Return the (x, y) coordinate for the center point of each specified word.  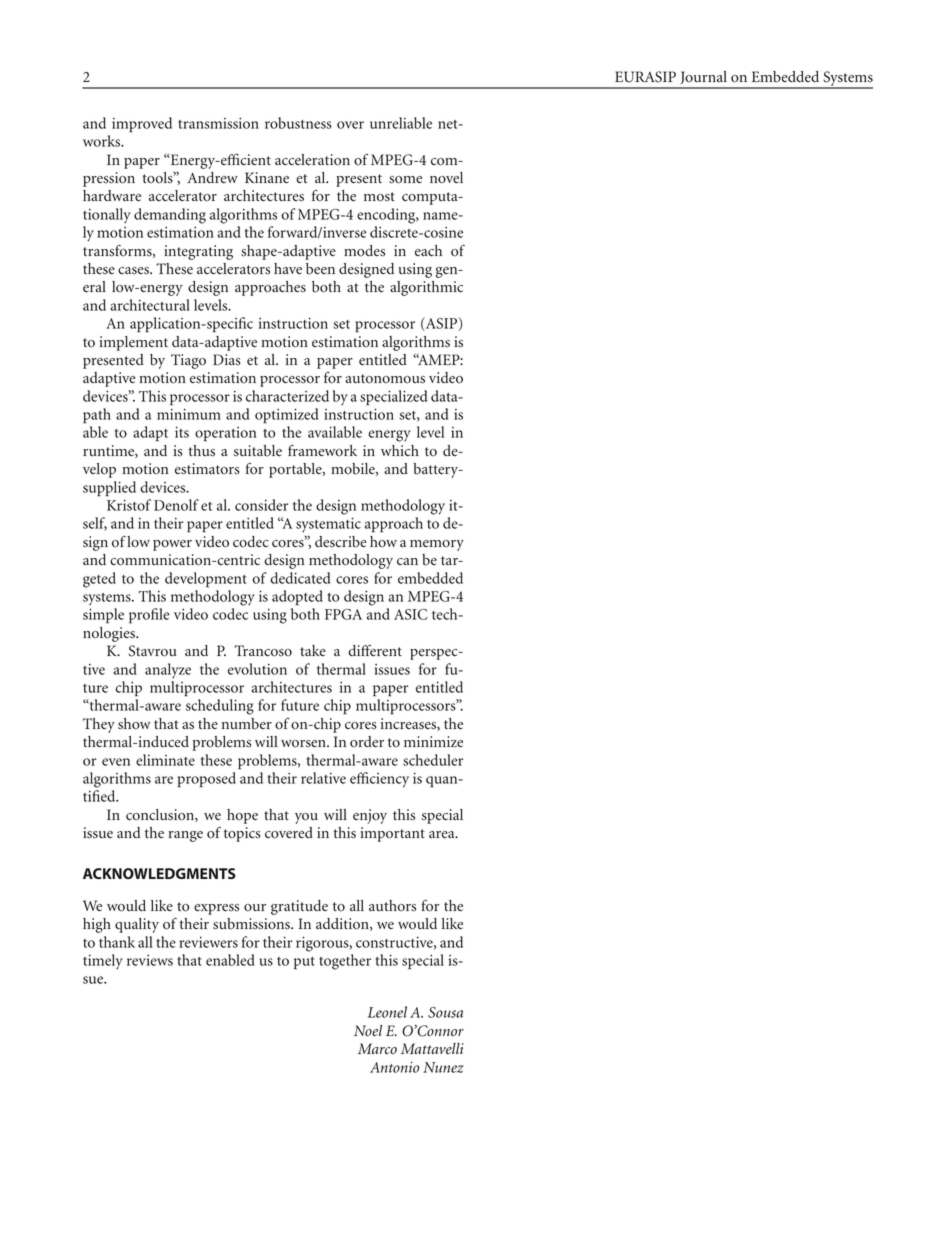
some (405, 180)
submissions (252, 924)
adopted (297, 597)
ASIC (410, 614)
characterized (287, 396)
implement (133, 343)
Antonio (394, 1067)
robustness (298, 123)
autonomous (385, 379)
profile (149, 616)
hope (242, 816)
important (392, 834)
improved (142, 125)
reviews (150, 960)
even (116, 762)
